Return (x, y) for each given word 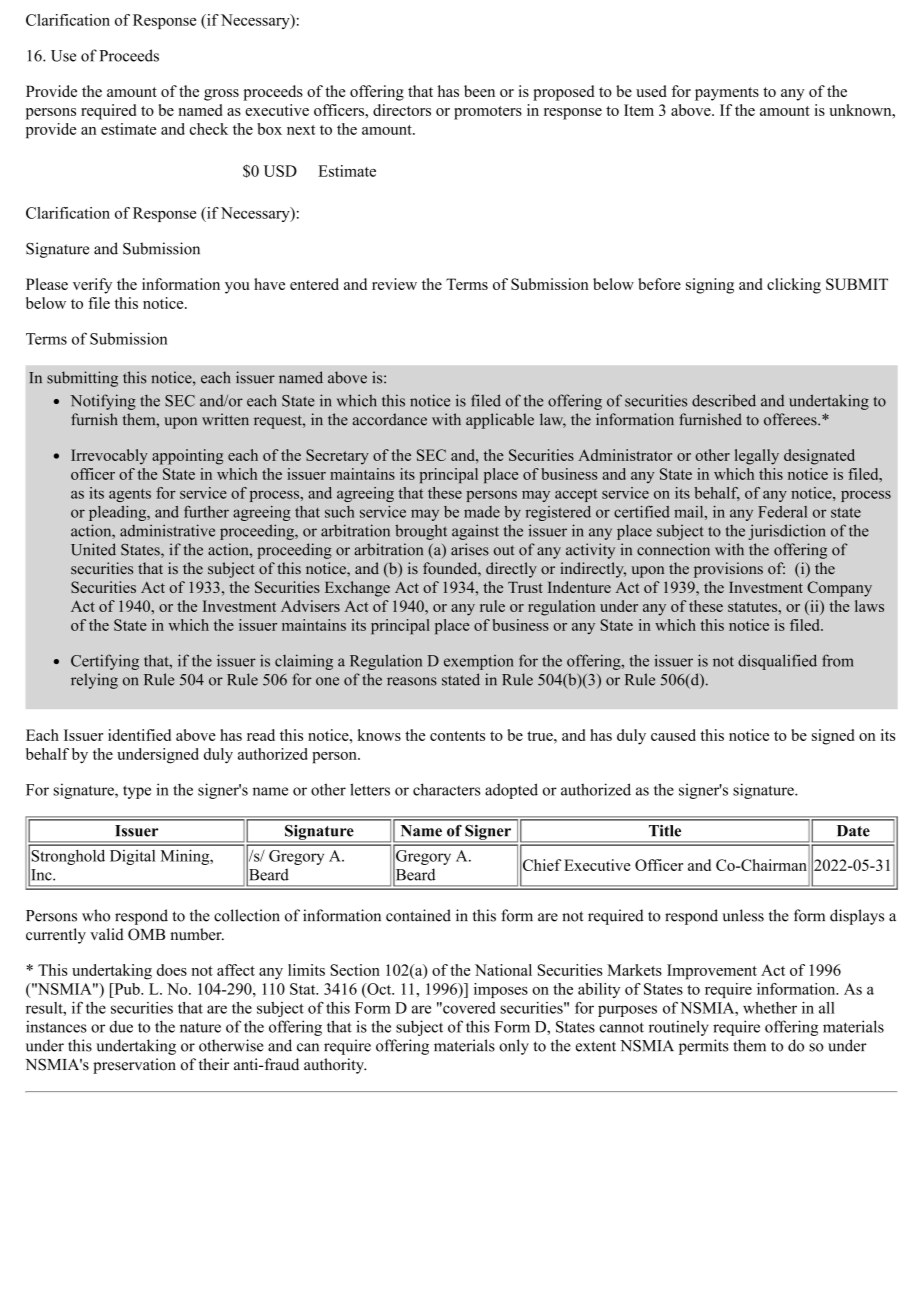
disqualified (777, 662)
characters (446, 789)
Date (853, 831)
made (482, 512)
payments (727, 94)
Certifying (105, 662)
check (209, 129)
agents (130, 495)
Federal (782, 512)
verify (92, 286)
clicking (794, 286)
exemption (479, 662)
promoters (488, 113)
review (394, 284)
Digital (132, 857)
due (121, 1027)
